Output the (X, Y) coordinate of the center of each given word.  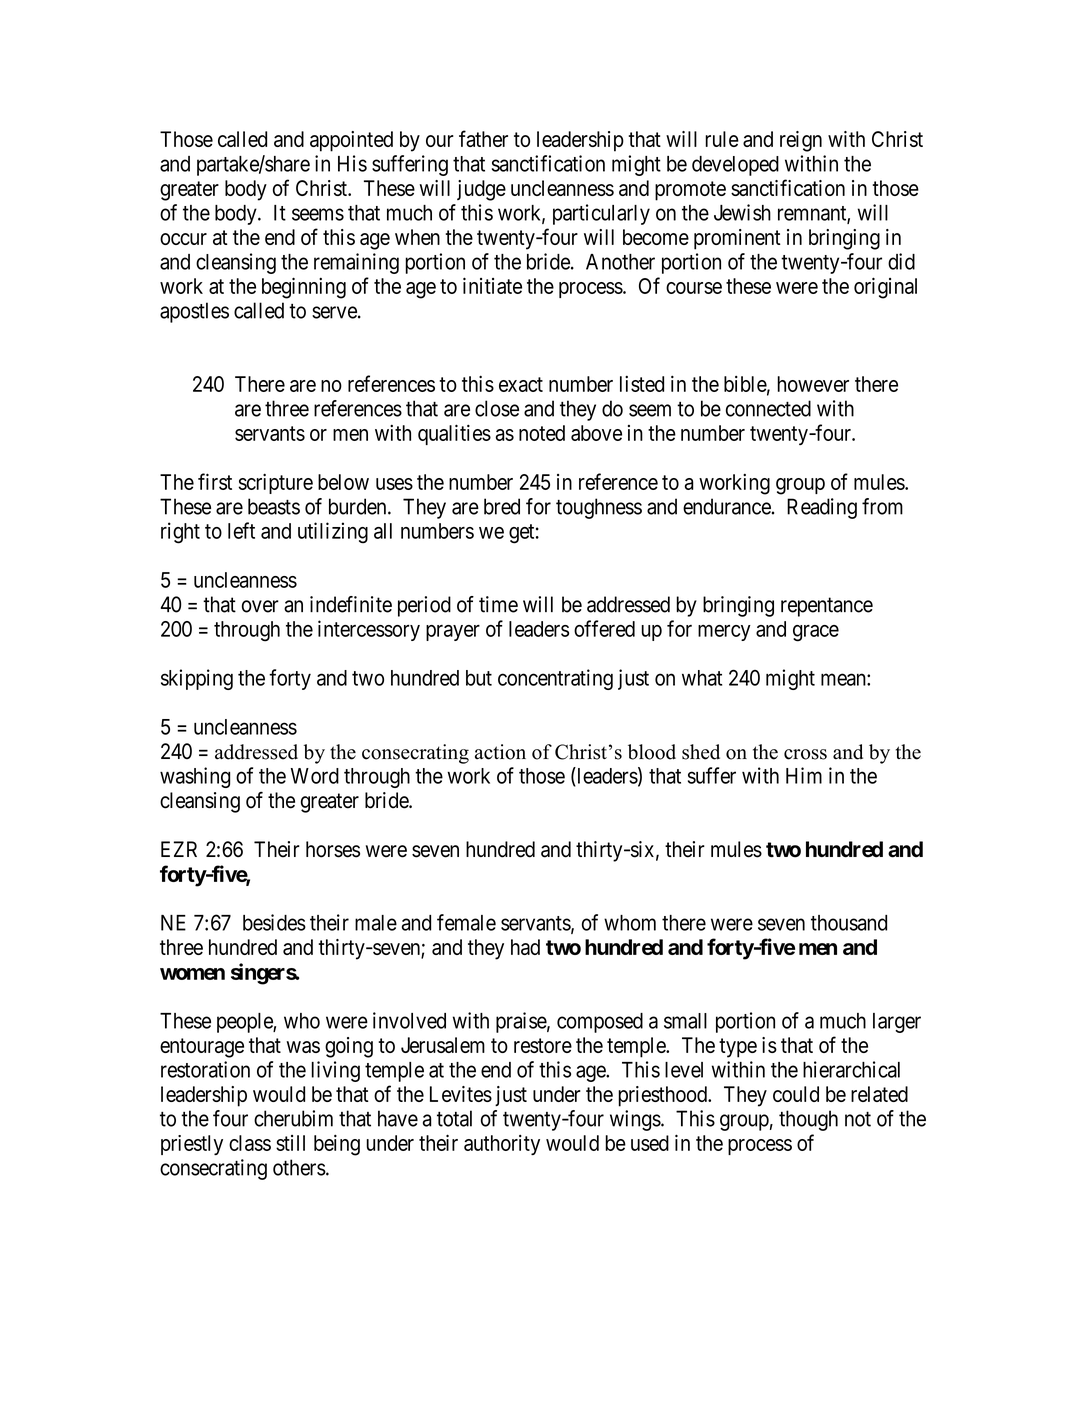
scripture (276, 483)
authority (502, 1145)
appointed (351, 141)
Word (315, 776)
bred (502, 506)
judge (481, 190)
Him (804, 775)
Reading (822, 508)
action (500, 752)
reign (801, 141)
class (250, 1143)
